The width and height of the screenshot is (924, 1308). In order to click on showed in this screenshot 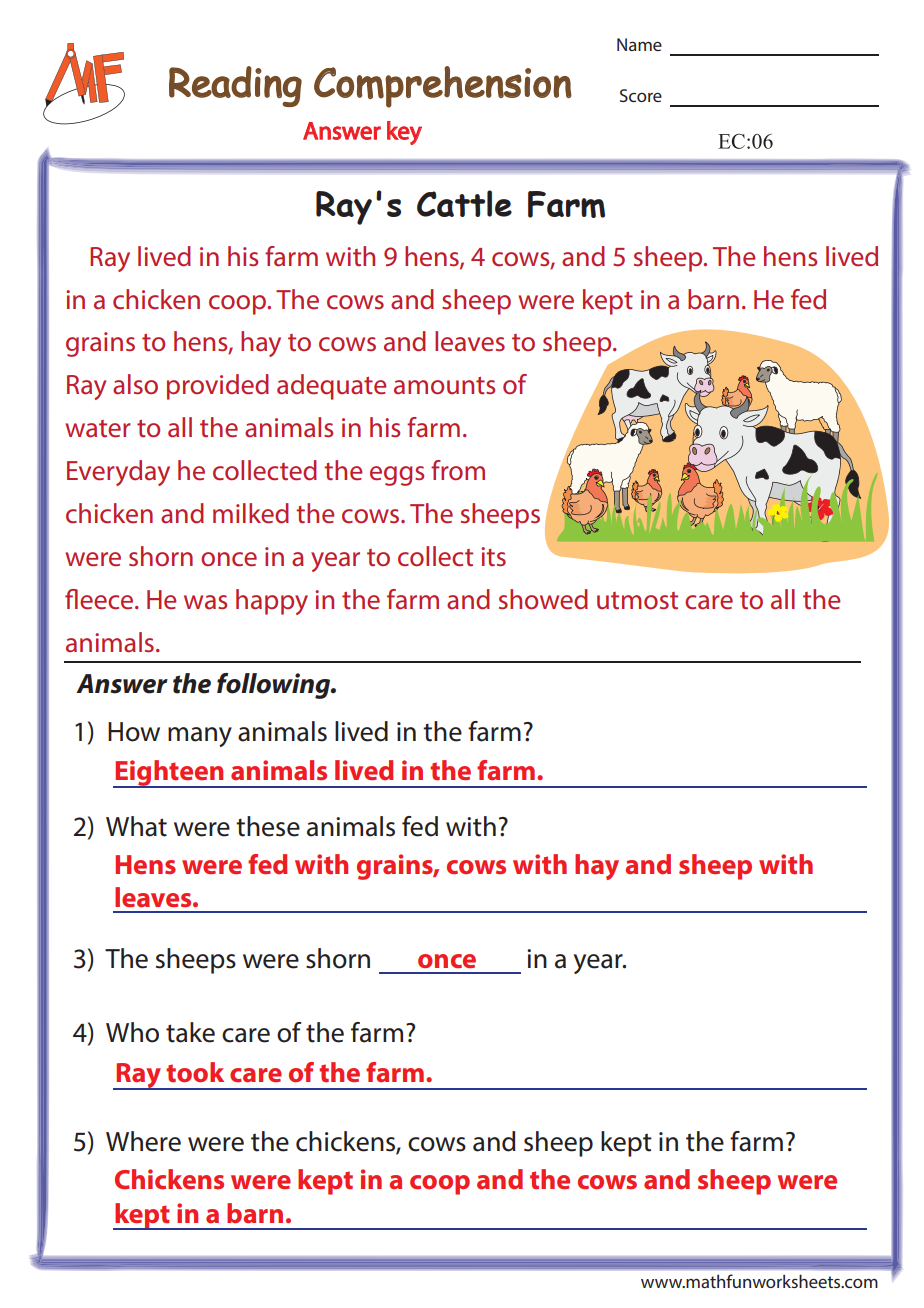, I will do `click(543, 599)`.
